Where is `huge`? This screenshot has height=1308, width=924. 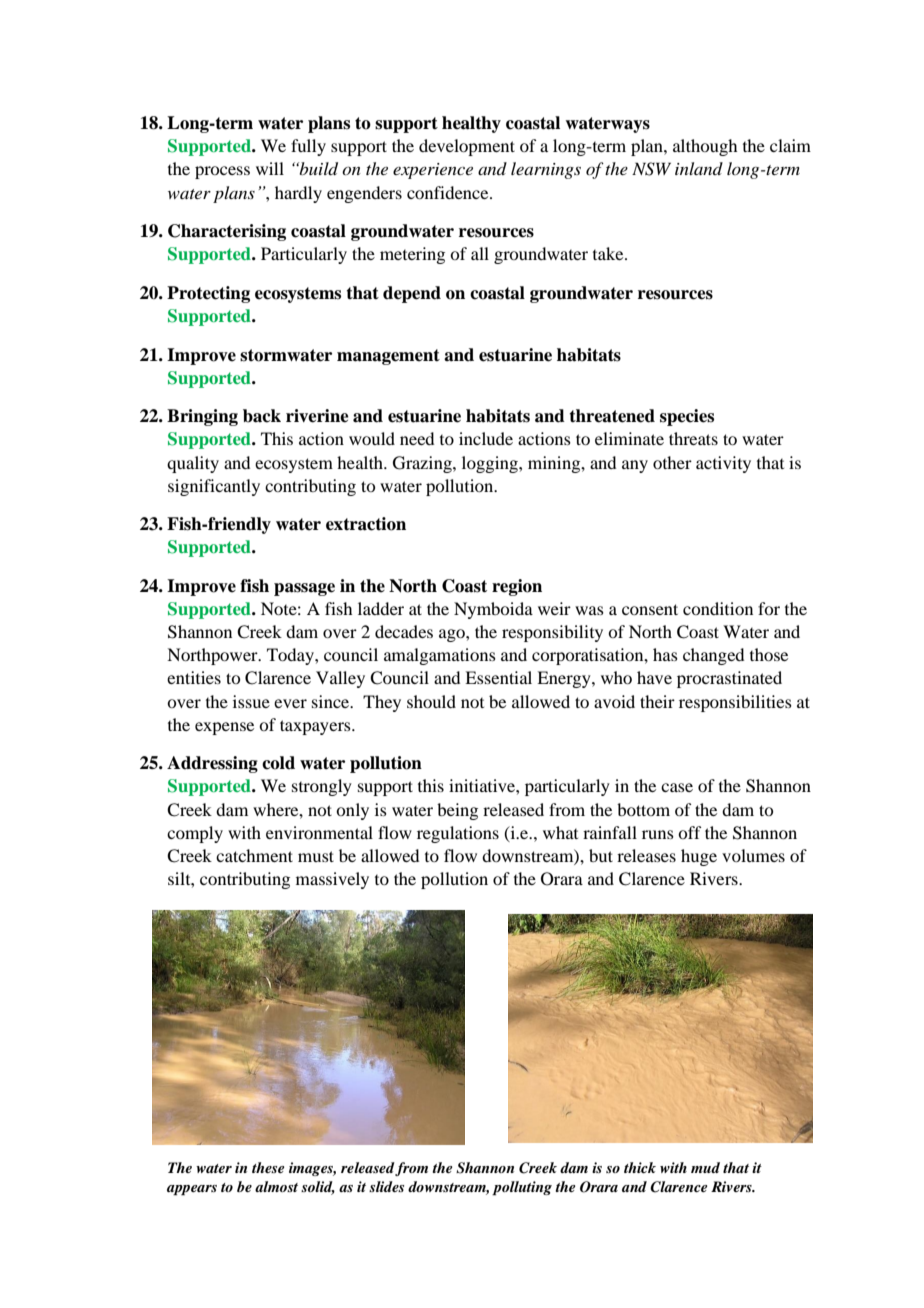
huge is located at coordinates (699, 857).
